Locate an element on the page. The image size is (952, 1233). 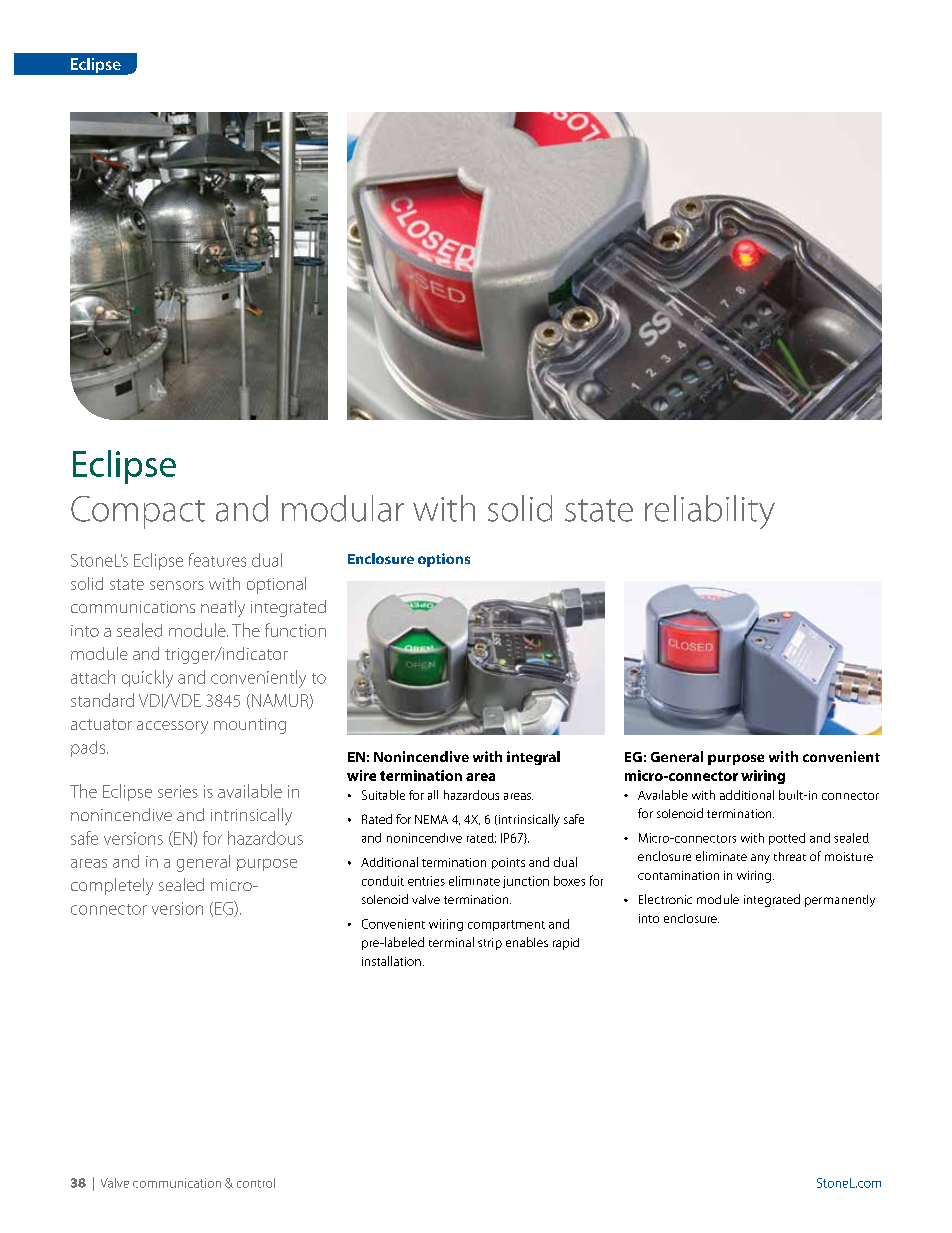
reliability is located at coordinates (710, 512).
